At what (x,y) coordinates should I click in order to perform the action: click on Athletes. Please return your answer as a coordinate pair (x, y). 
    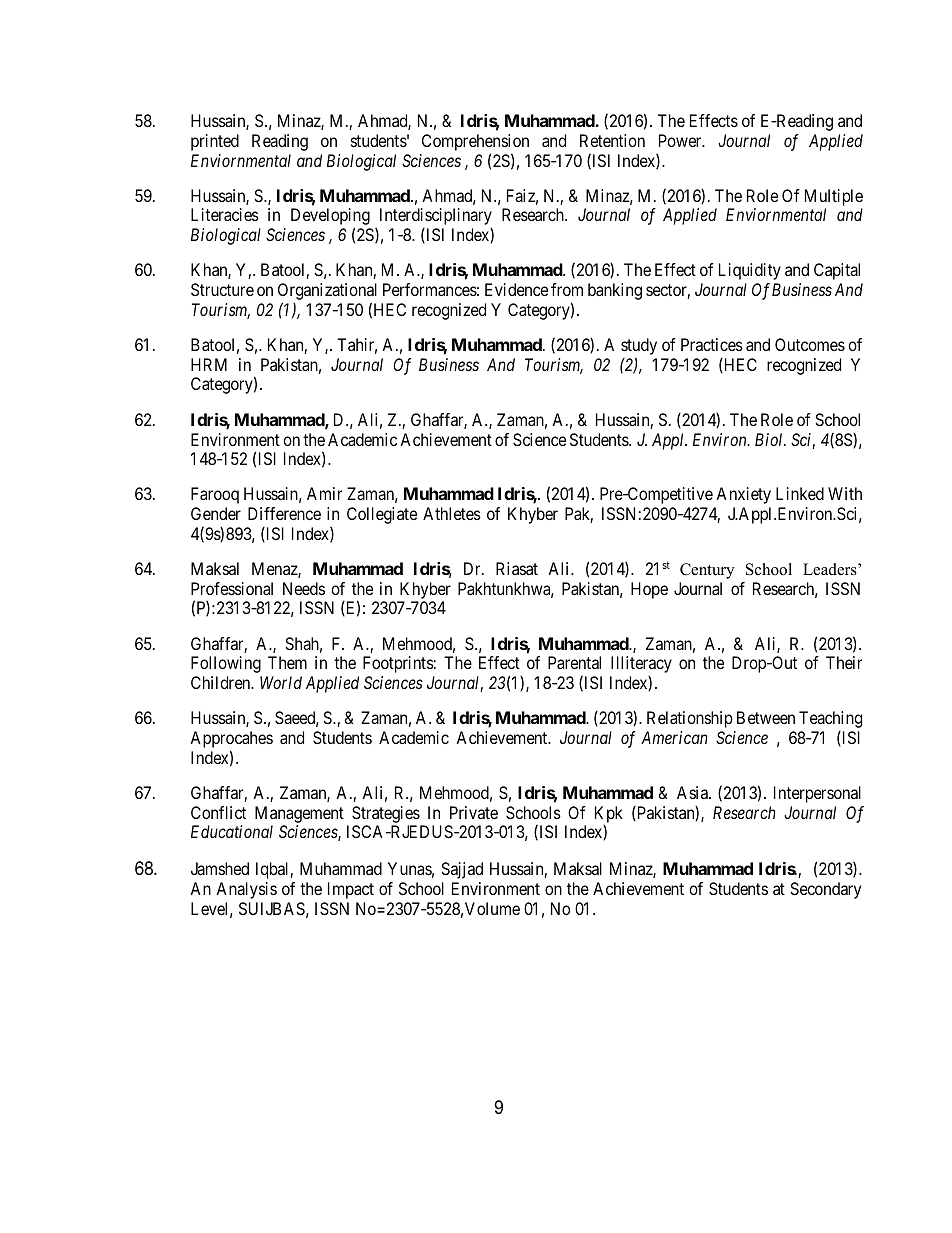
    Looking at the image, I should click on (452, 513).
